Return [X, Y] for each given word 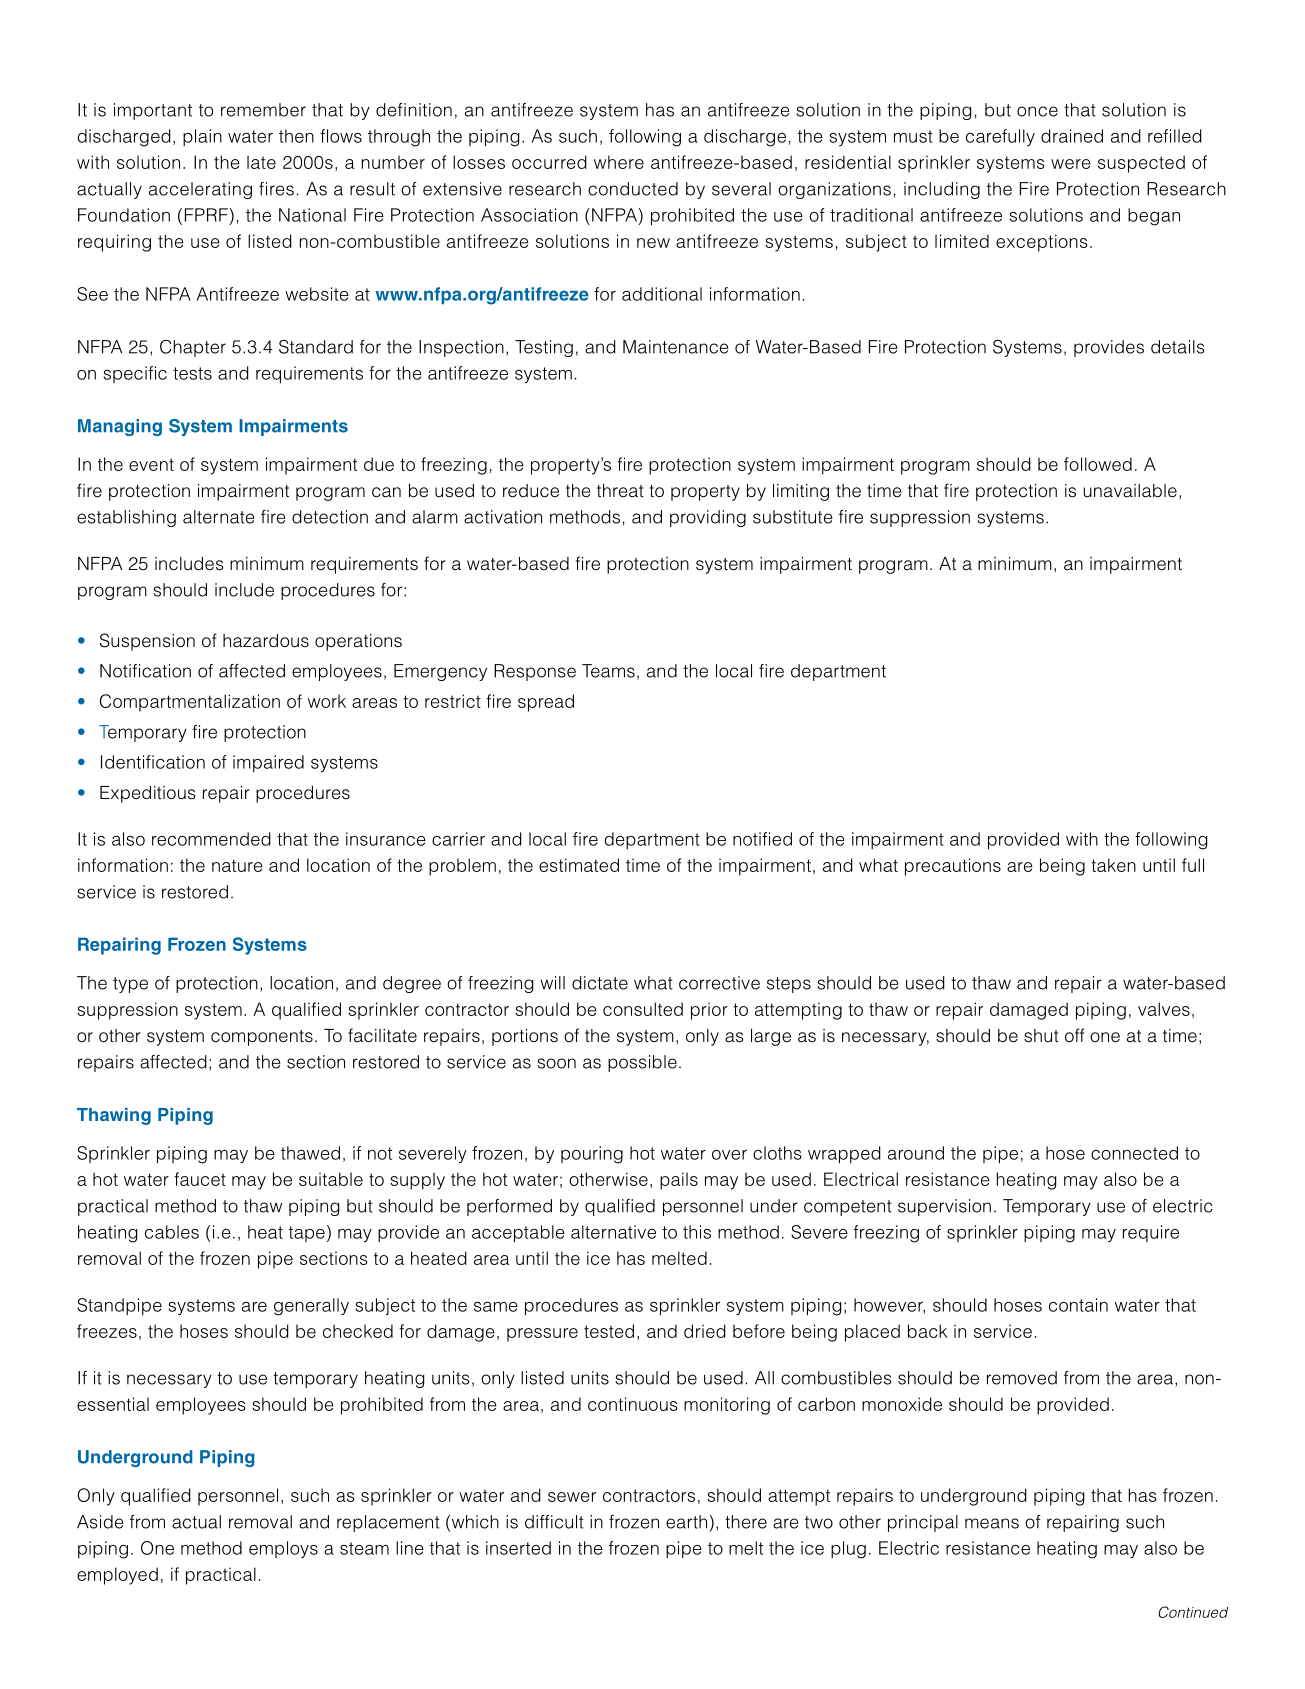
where [619, 162]
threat [620, 491]
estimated [579, 865]
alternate [219, 517]
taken [1113, 865]
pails [679, 1181]
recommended [211, 839]
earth [686, 1522]
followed [1098, 464]
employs [283, 1549]
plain [202, 137]
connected [1134, 1153]
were [1071, 164]
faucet [200, 1179]
